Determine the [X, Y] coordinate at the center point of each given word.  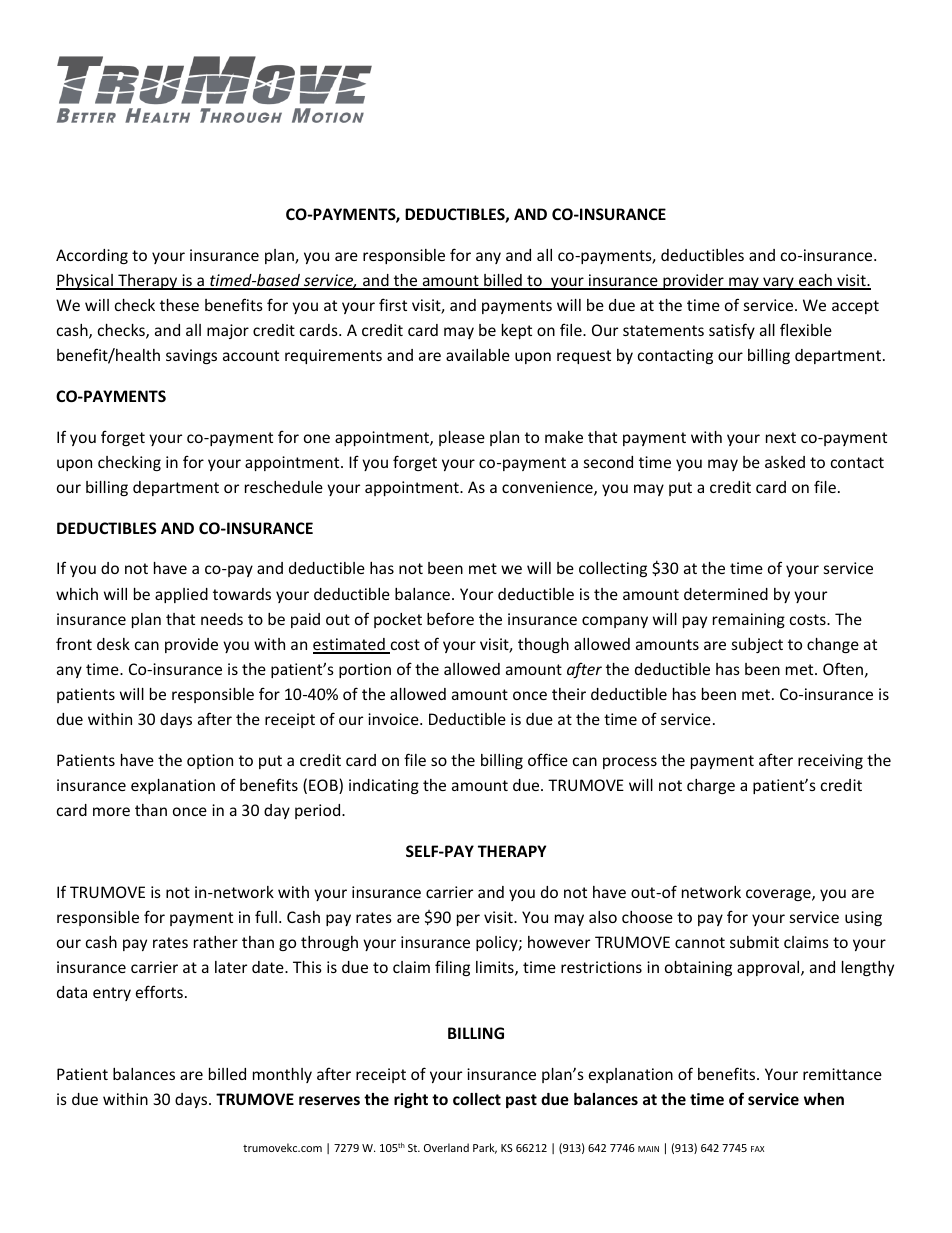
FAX [757, 1149]
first [393, 304]
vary [778, 283]
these [179, 305]
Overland [446, 1147]
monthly [282, 1075]
